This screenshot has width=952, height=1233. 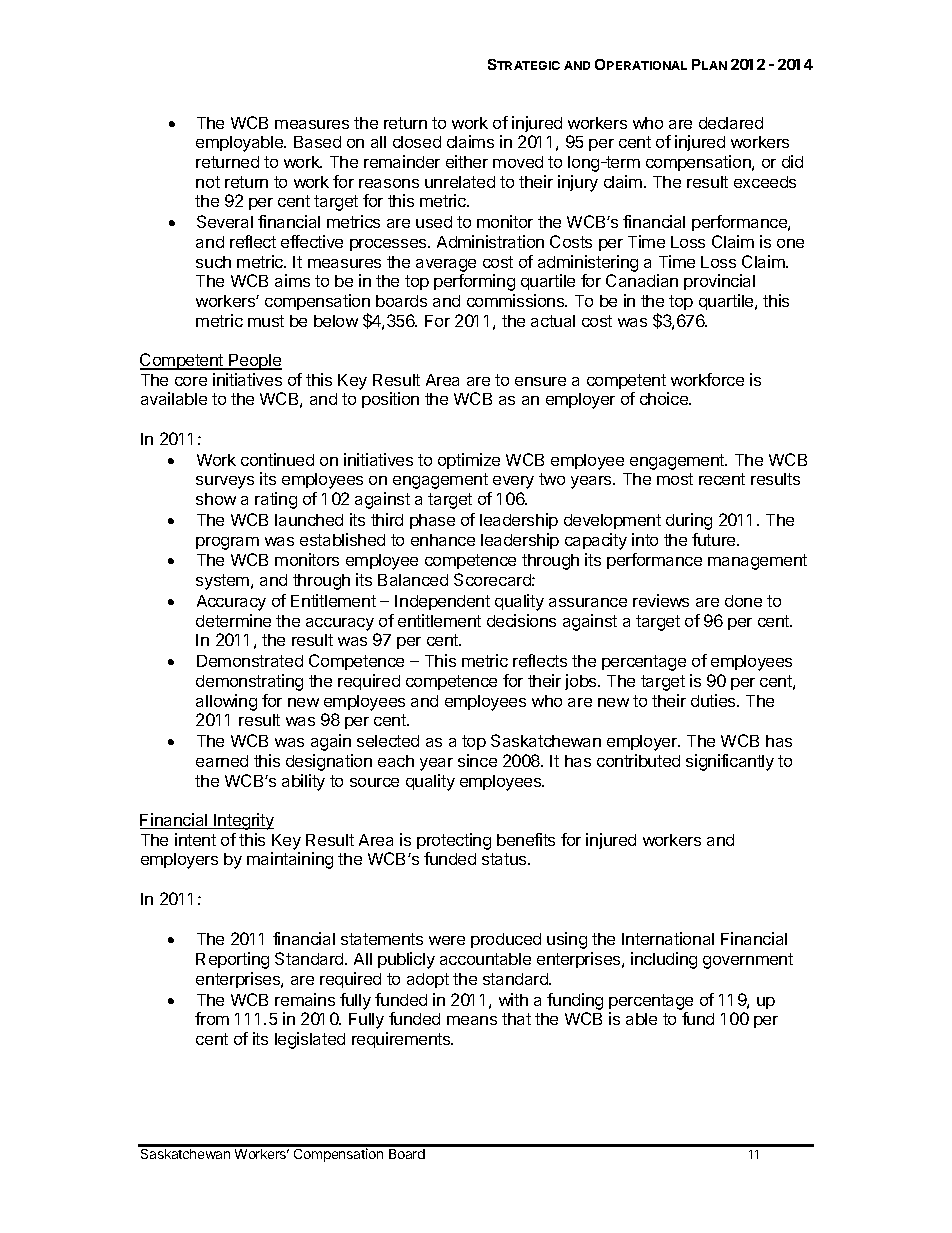 I want to click on decisions, so click(x=521, y=620).
